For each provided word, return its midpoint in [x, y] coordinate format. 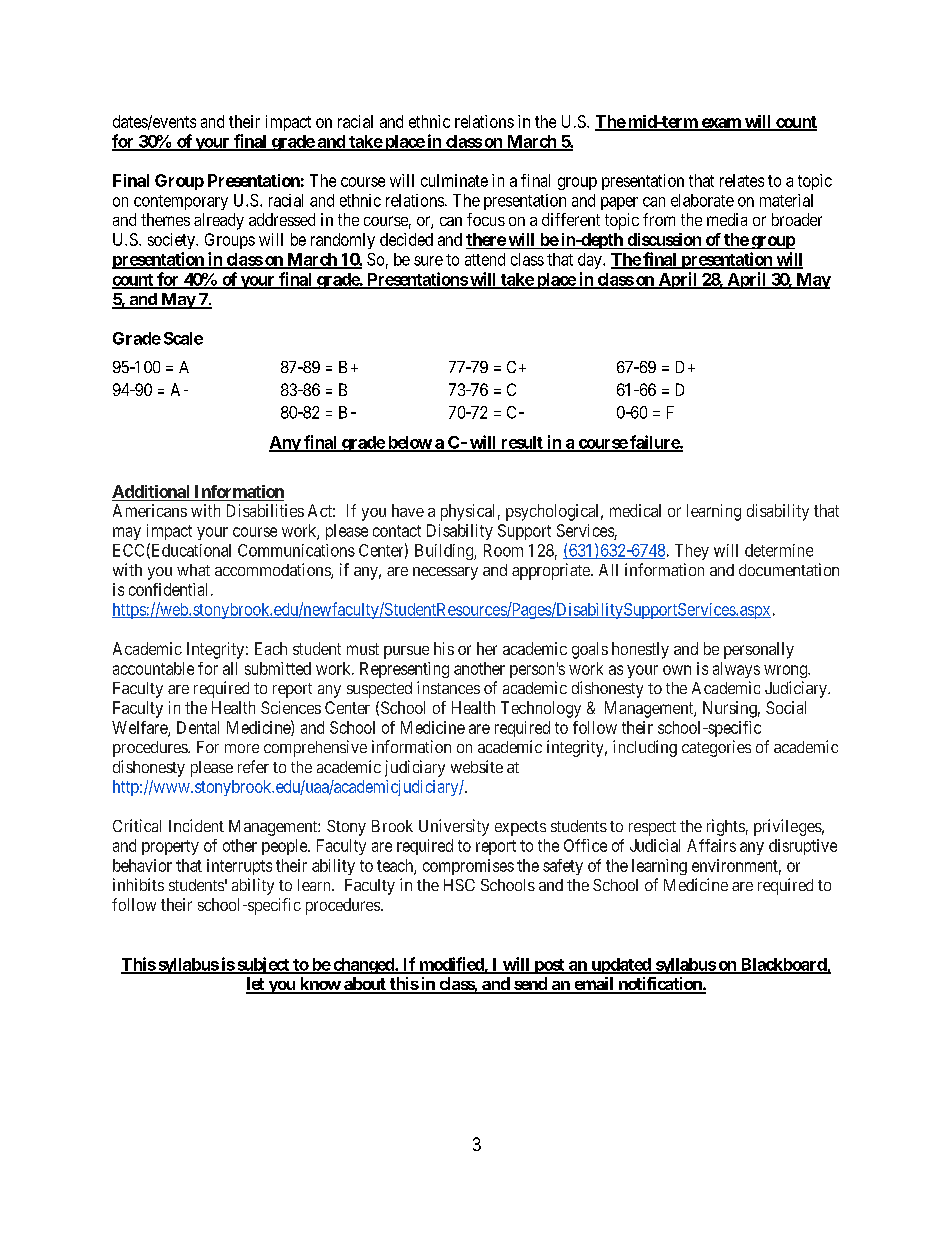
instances [448, 687]
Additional [150, 491]
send [530, 985]
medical [635, 510]
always [736, 670]
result [522, 443]
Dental [198, 727]
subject [263, 965]
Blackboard [783, 965]
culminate [454, 180]
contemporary [181, 202]
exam [721, 124]
